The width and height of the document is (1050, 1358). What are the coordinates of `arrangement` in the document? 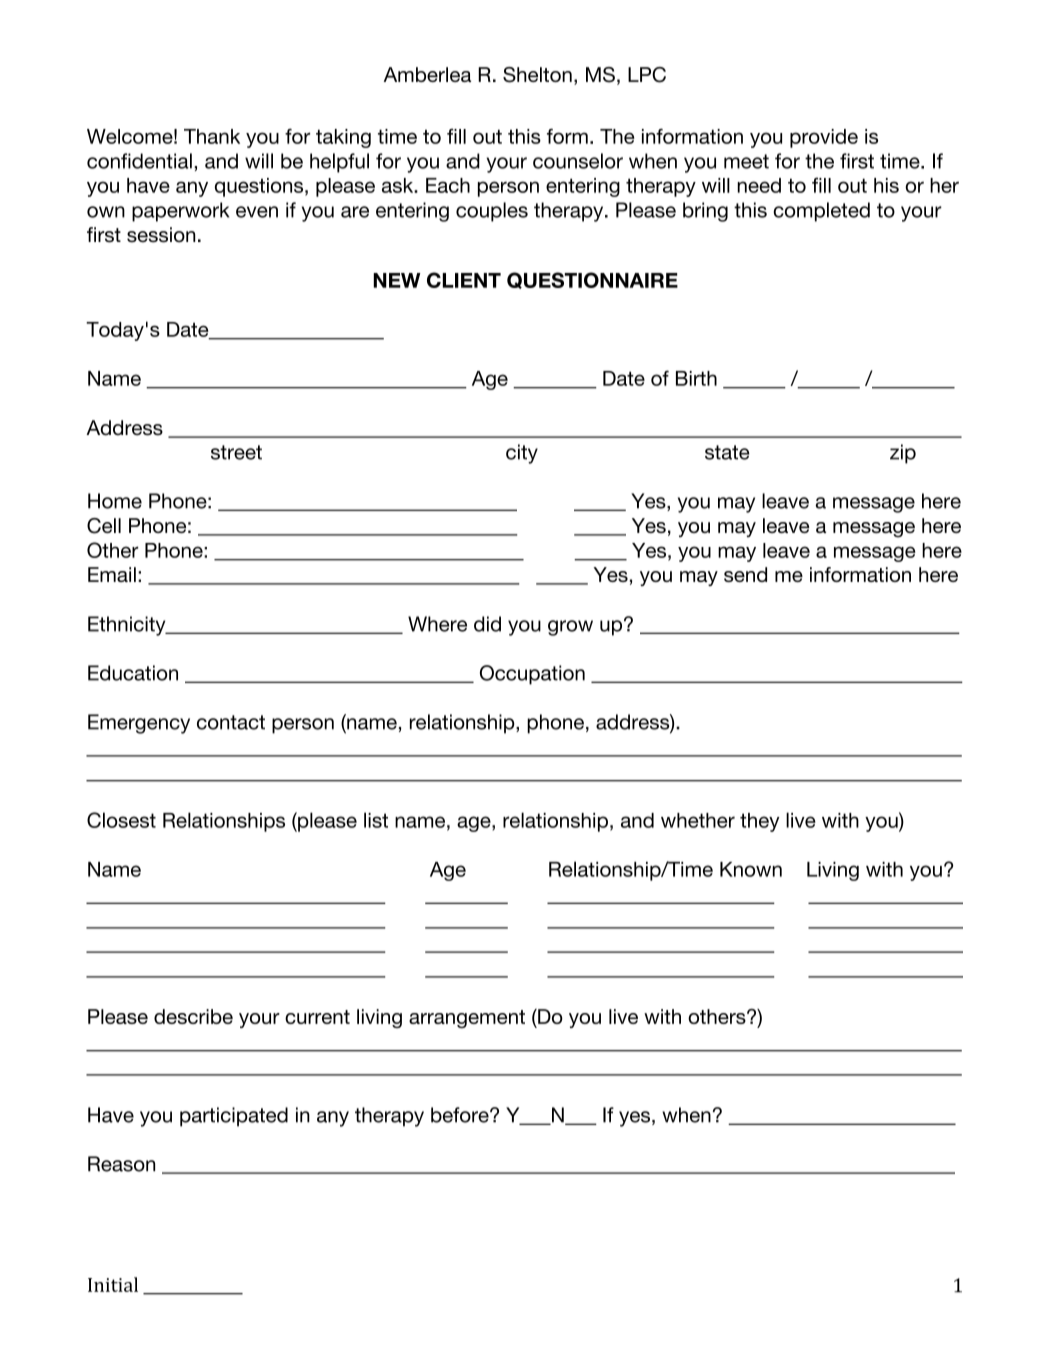 It's located at (467, 1019).
